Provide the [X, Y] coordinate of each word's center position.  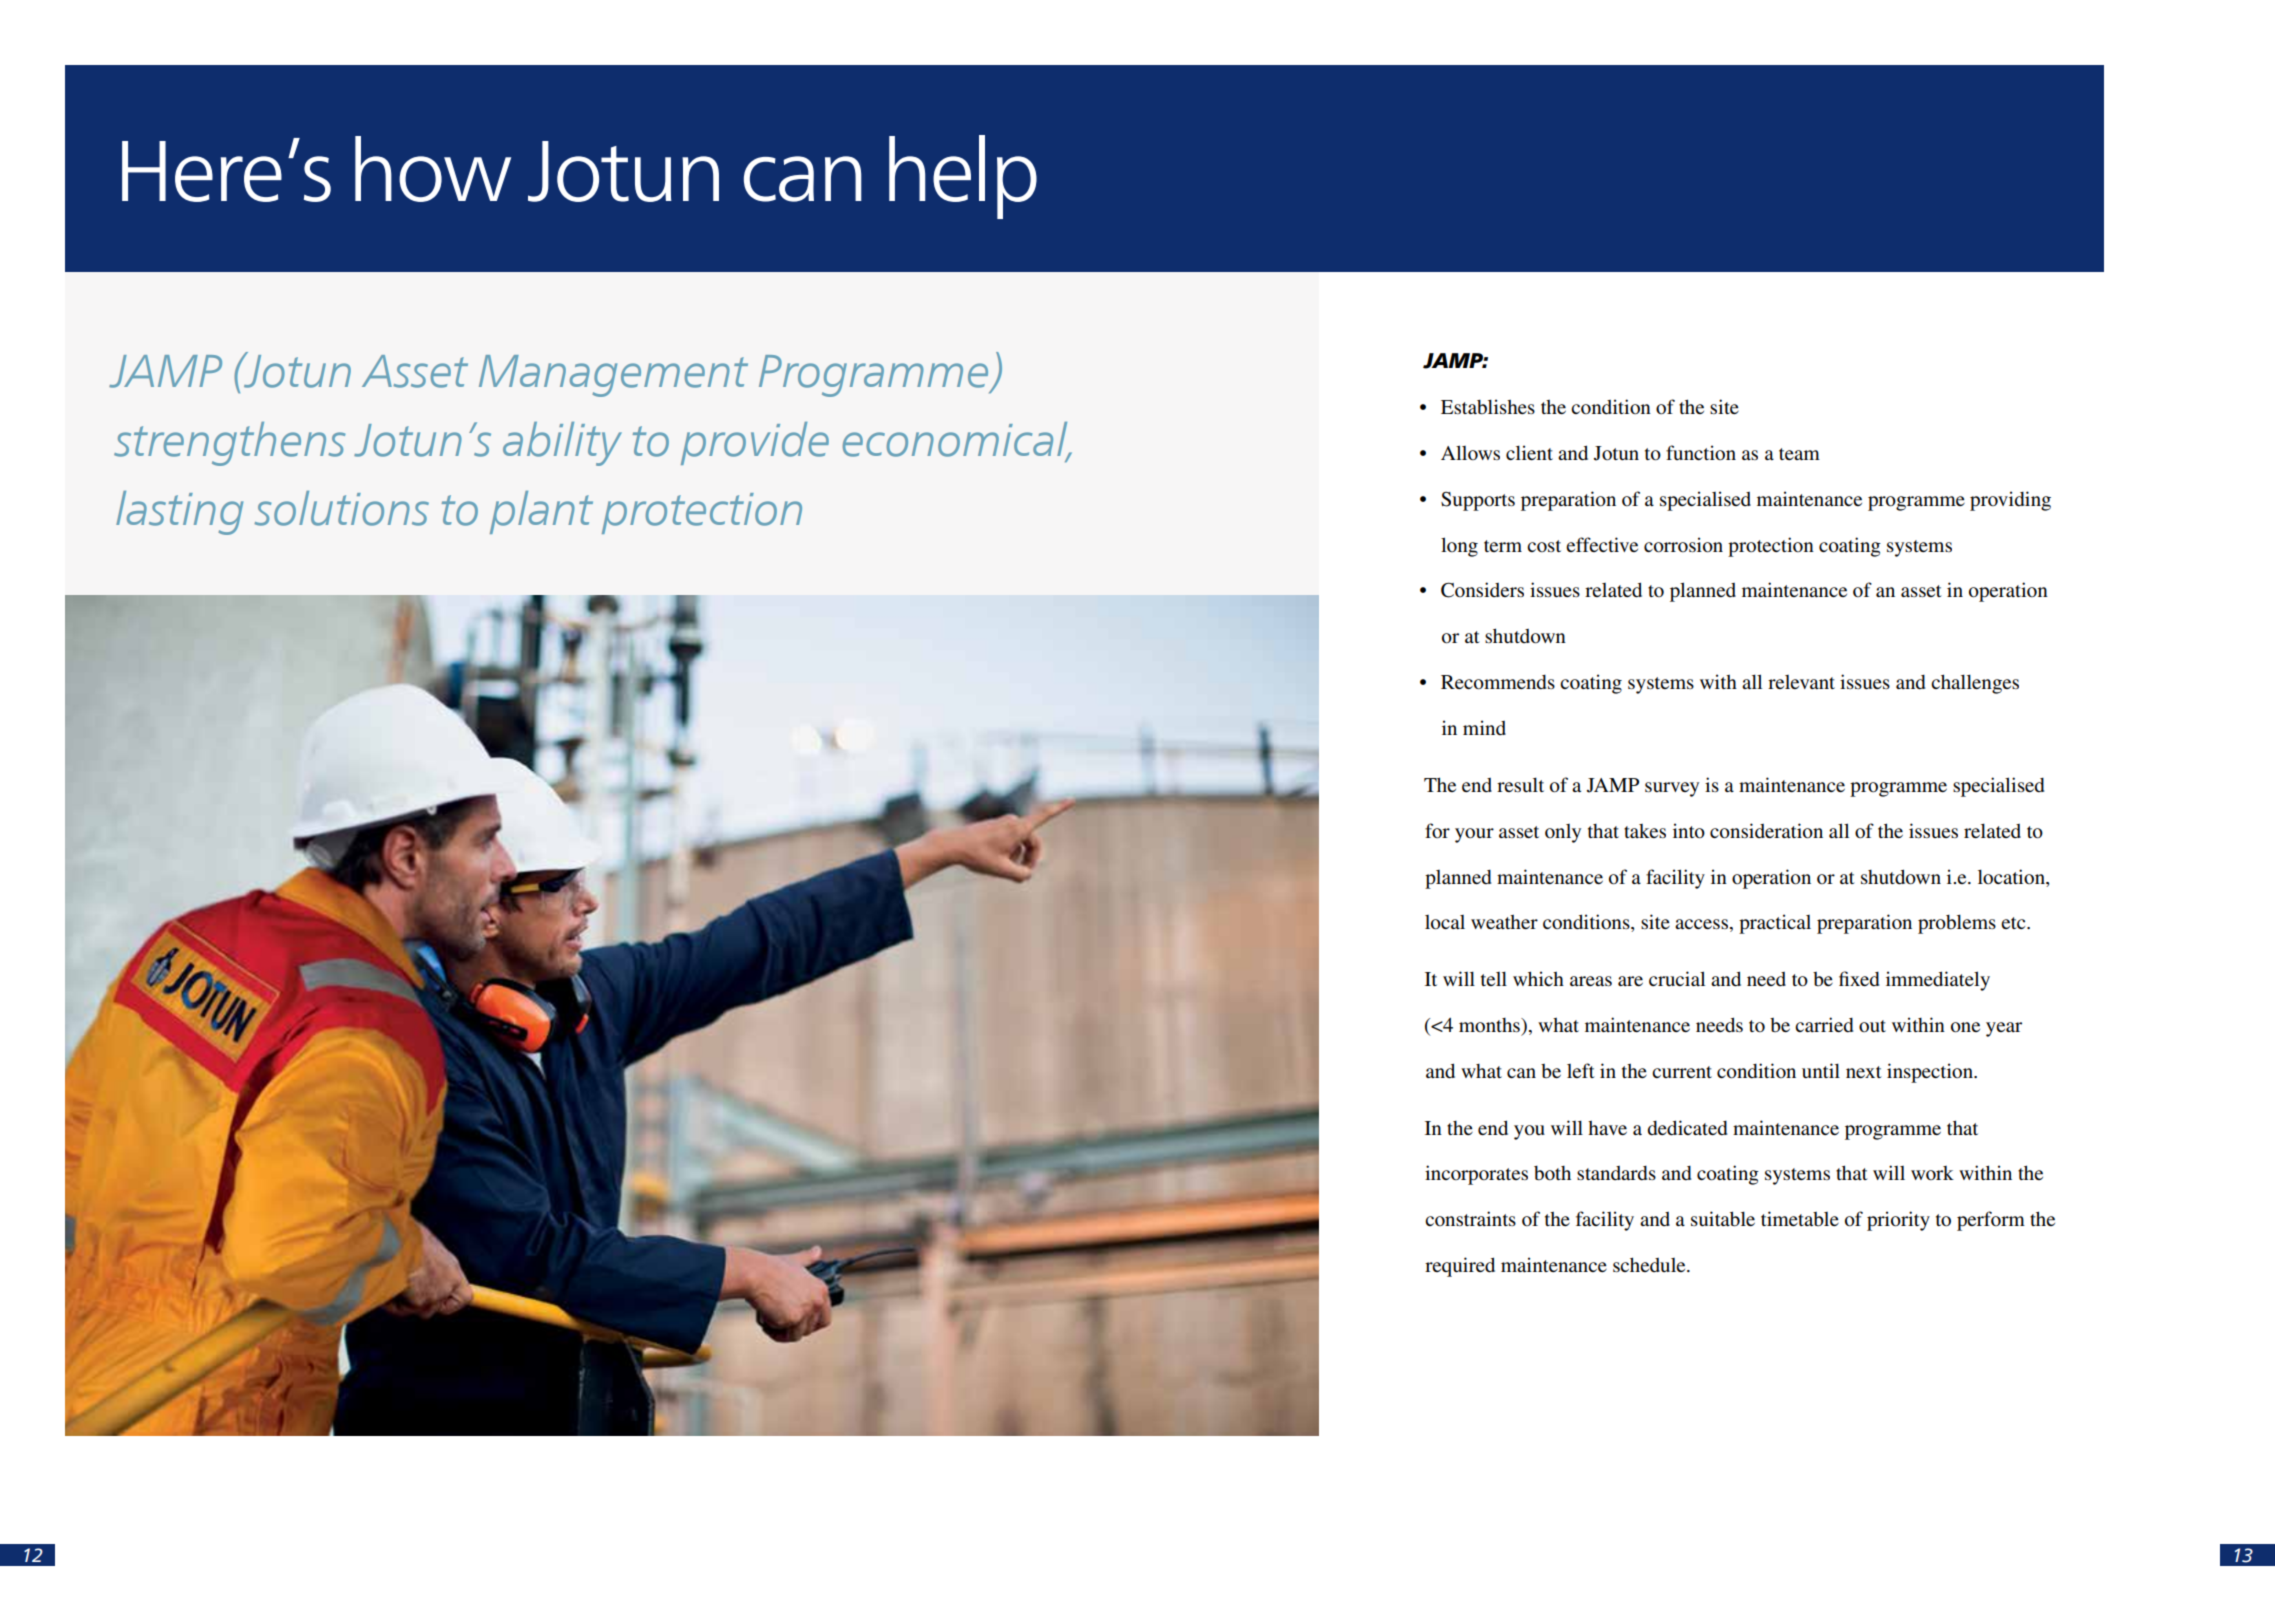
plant [541, 512]
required [1460, 1267]
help [963, 177]
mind [1484, 727]
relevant [1801, 682]
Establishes [1488, 407]
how [433, 169]
